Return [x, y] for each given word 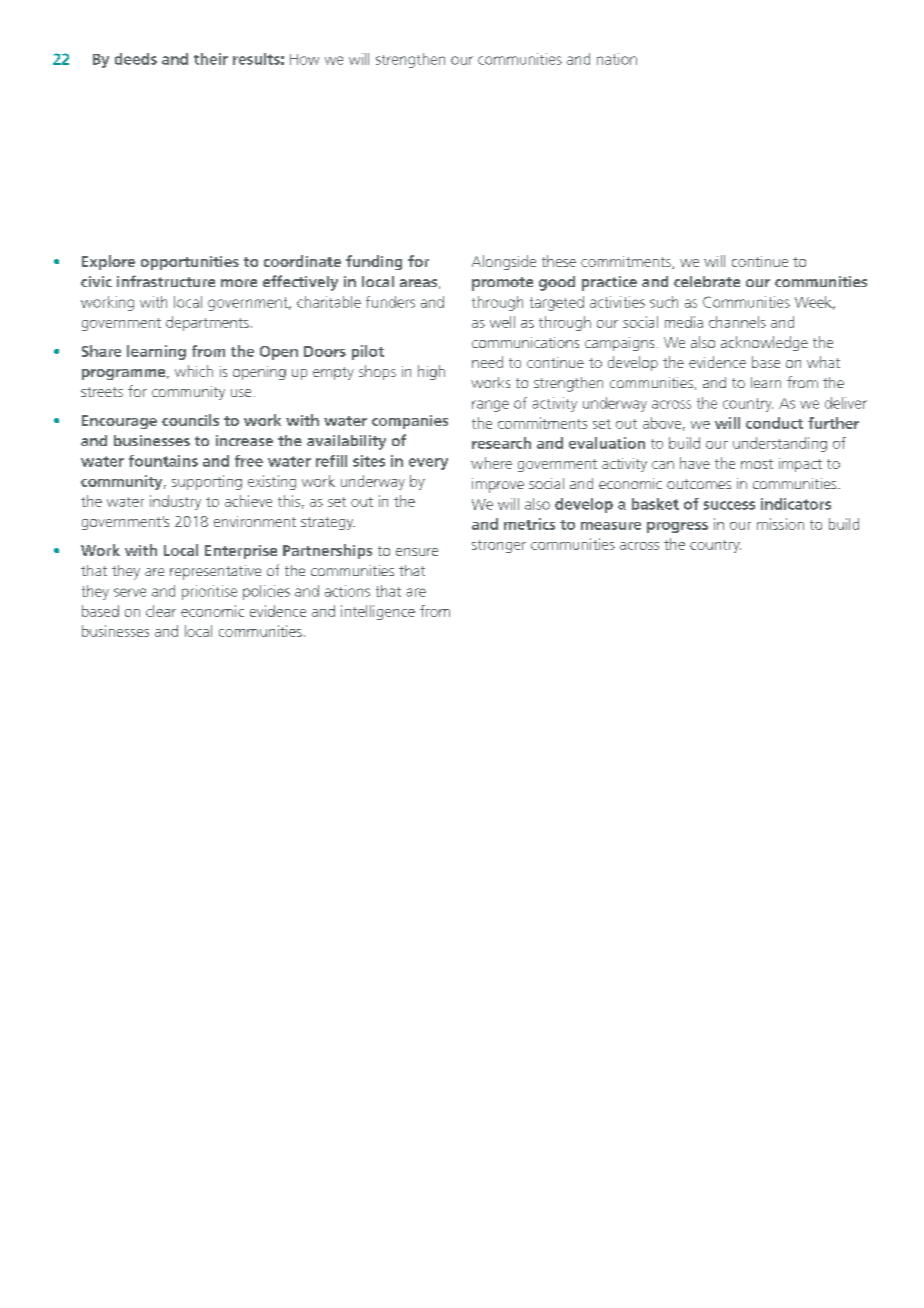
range [490, 406]
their [211, 59]
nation [617, 59]
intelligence [378, 612]
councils [190, 420]
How [304, 59]
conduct [774, 423]
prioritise [209, 592]
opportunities [190, 263]
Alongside [504, 262]
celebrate [707, 281]
